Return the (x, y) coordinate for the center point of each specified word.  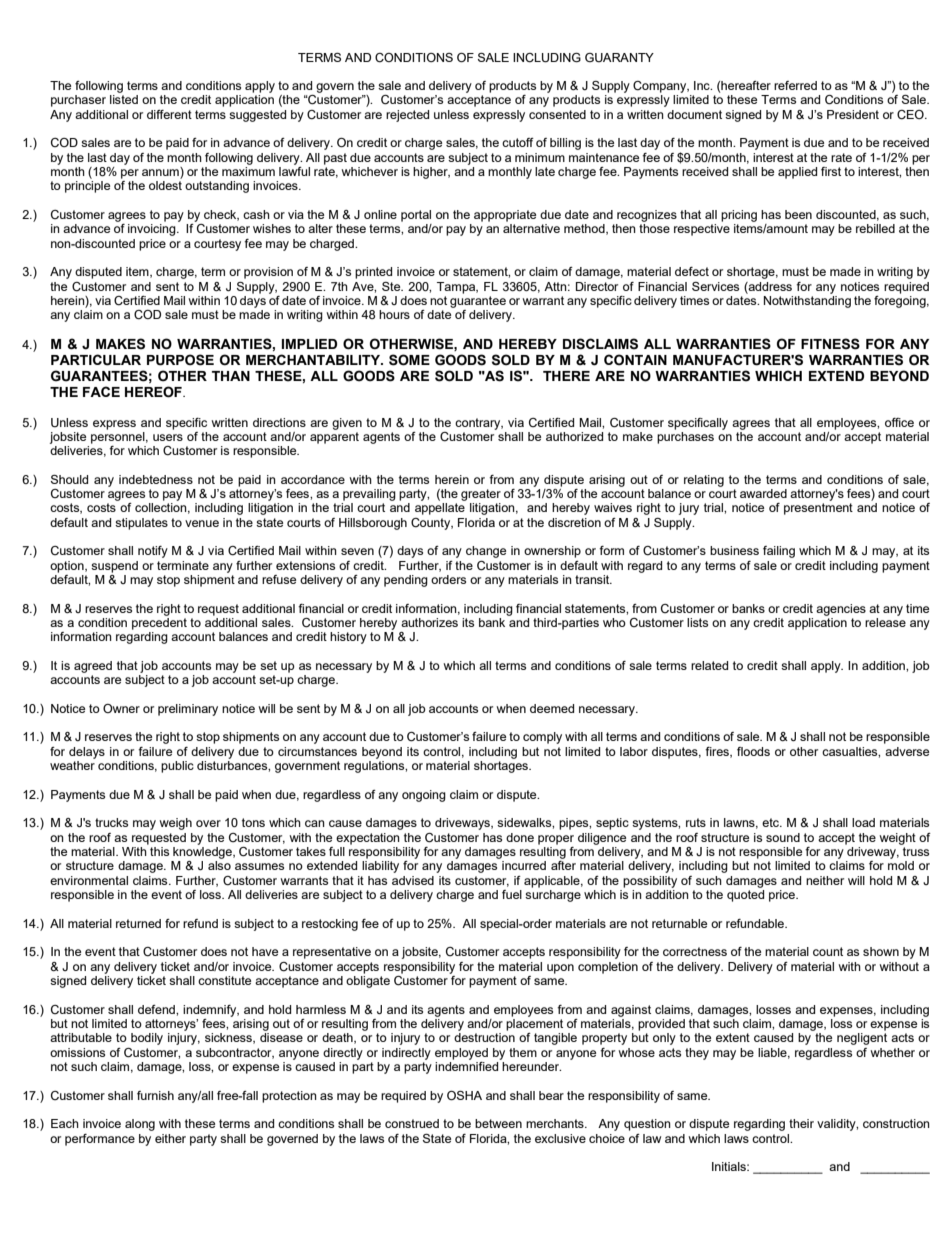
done (520, 837)
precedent (159, 624)
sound (783, 837)
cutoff (518, 142)
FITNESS (830, 344)
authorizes (429, 622)
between (498, 1123)
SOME (409, 360)
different (169, 114)
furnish (155, 1095)
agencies (841, 610)
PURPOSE (180, 360)
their (801, 1123)
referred (795, 85)
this (159, 851)
